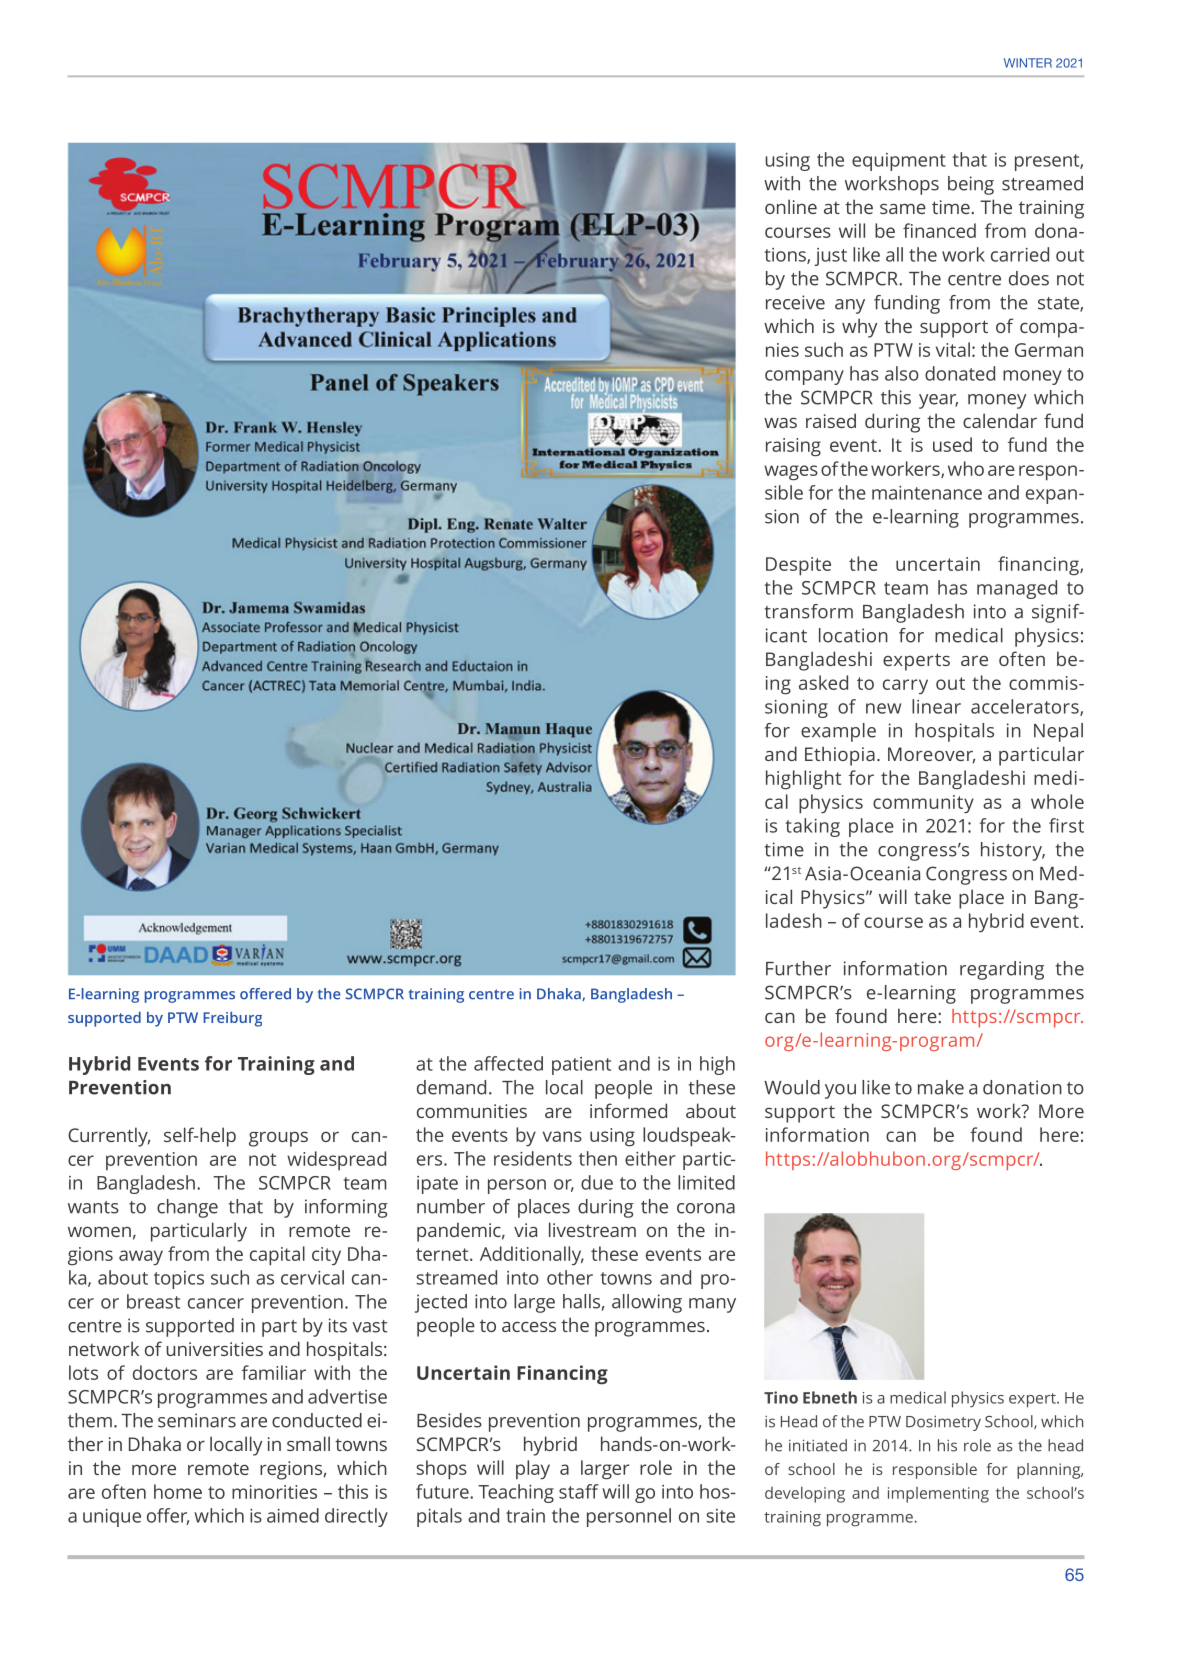 This screenshot has height=1669, width=1180. Describe the element at coordinates (1002, 970) in the screenshot. I see `regarding` at that location.
